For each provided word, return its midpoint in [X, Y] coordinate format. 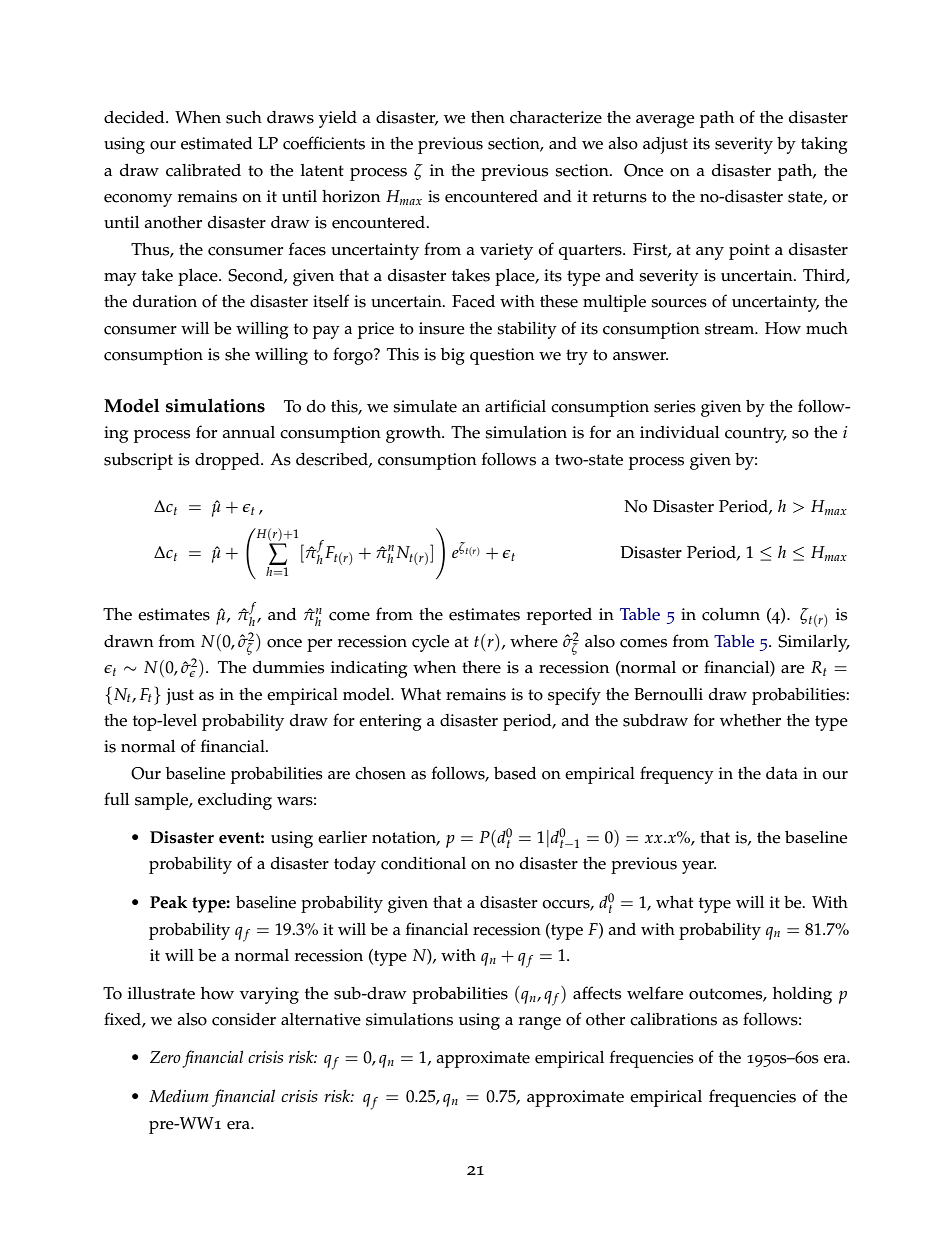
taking [824, 145]
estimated [217, 143]
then [488, 117]
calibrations [673, 1019]
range [540, 1023]
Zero [165, 1057]
